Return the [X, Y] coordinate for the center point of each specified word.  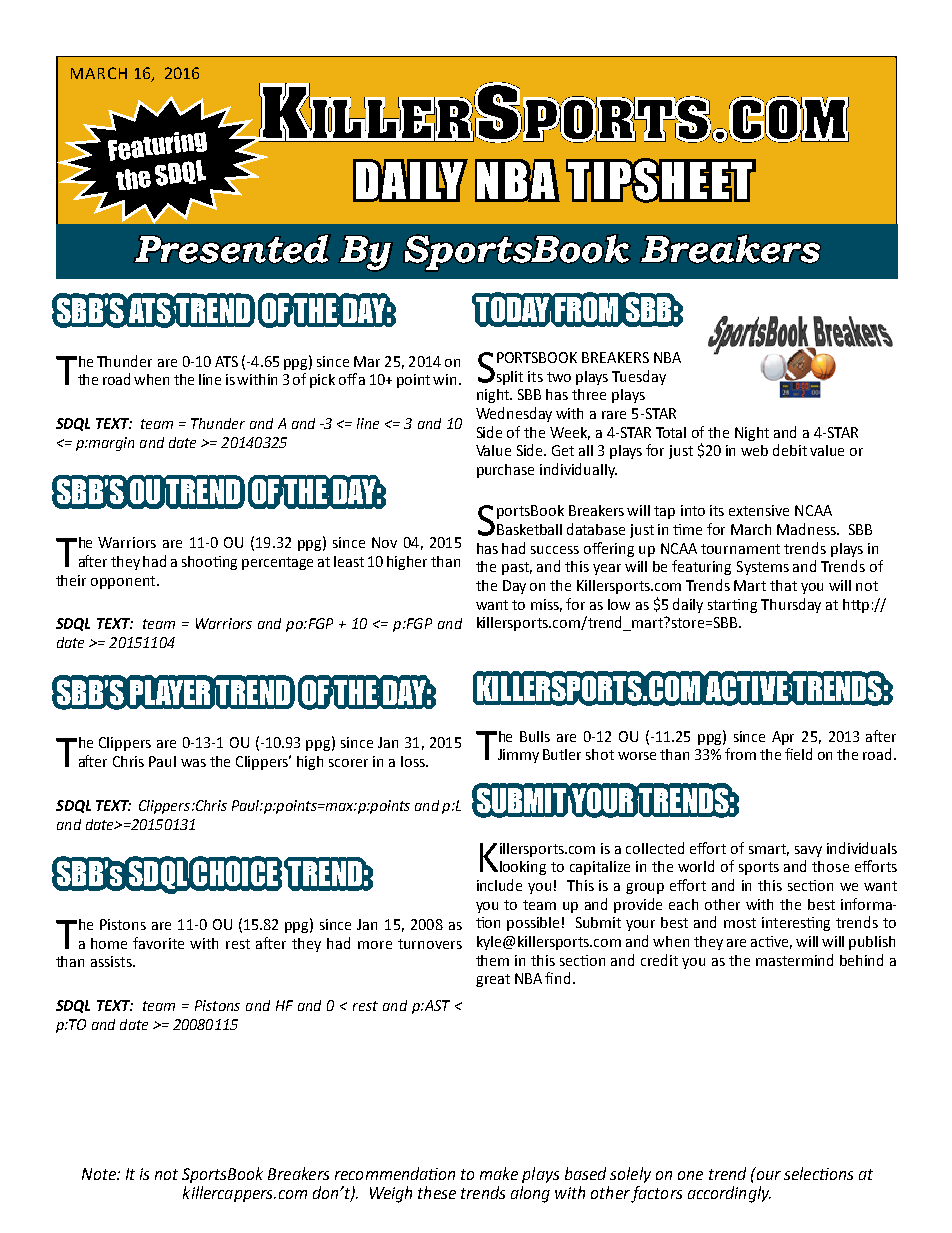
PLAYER [171, 692]
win [444, 379]
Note [100, 1174]
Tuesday [639, 377]
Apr [783, 738]
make [499, 1173]
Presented [232, 249]
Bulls [535, 736]
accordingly [729, 1194]
